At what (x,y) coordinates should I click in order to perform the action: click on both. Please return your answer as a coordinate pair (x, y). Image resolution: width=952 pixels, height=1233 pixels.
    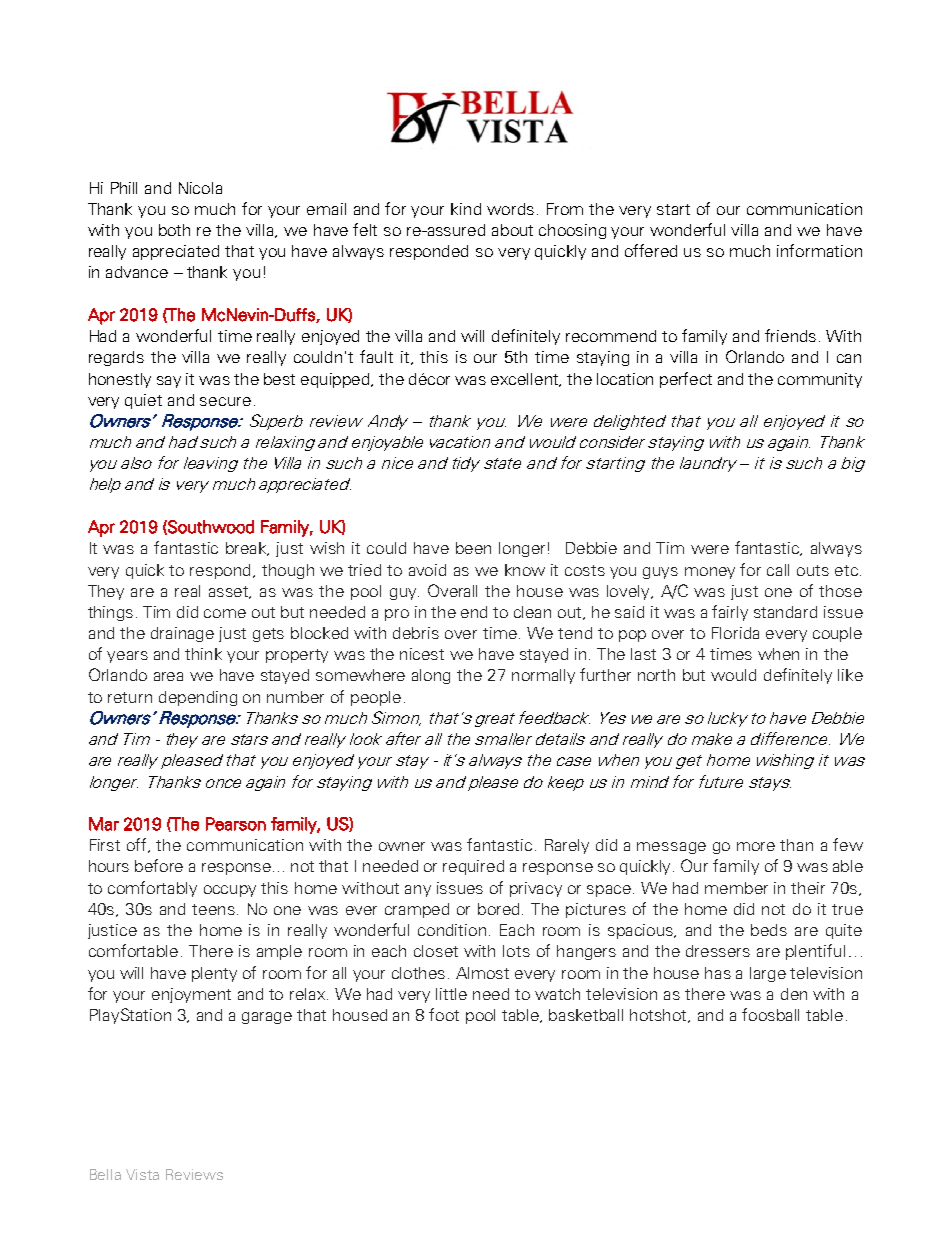
    Looking at the image, I should click on (174, 230).
